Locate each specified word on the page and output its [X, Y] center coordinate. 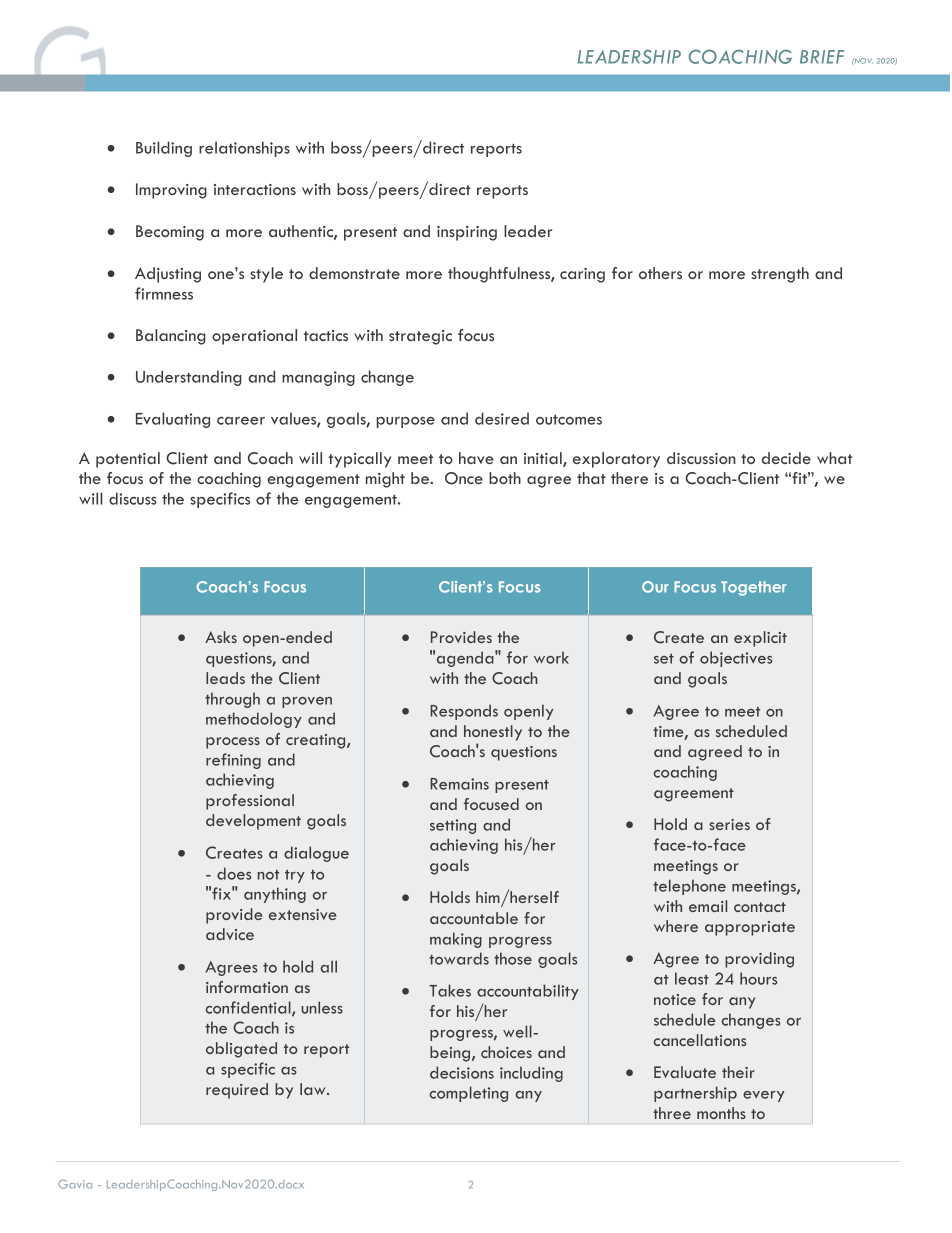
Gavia [75, 1184]
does [234, 873]
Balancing [170, 337]
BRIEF [822, 57]
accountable [474, 918]
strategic [420, 337]
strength [780, 275]
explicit [760, 639]
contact [760, 907]
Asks [221, 637]
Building [164, 149]
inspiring [467, 233]
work [551, 657]
